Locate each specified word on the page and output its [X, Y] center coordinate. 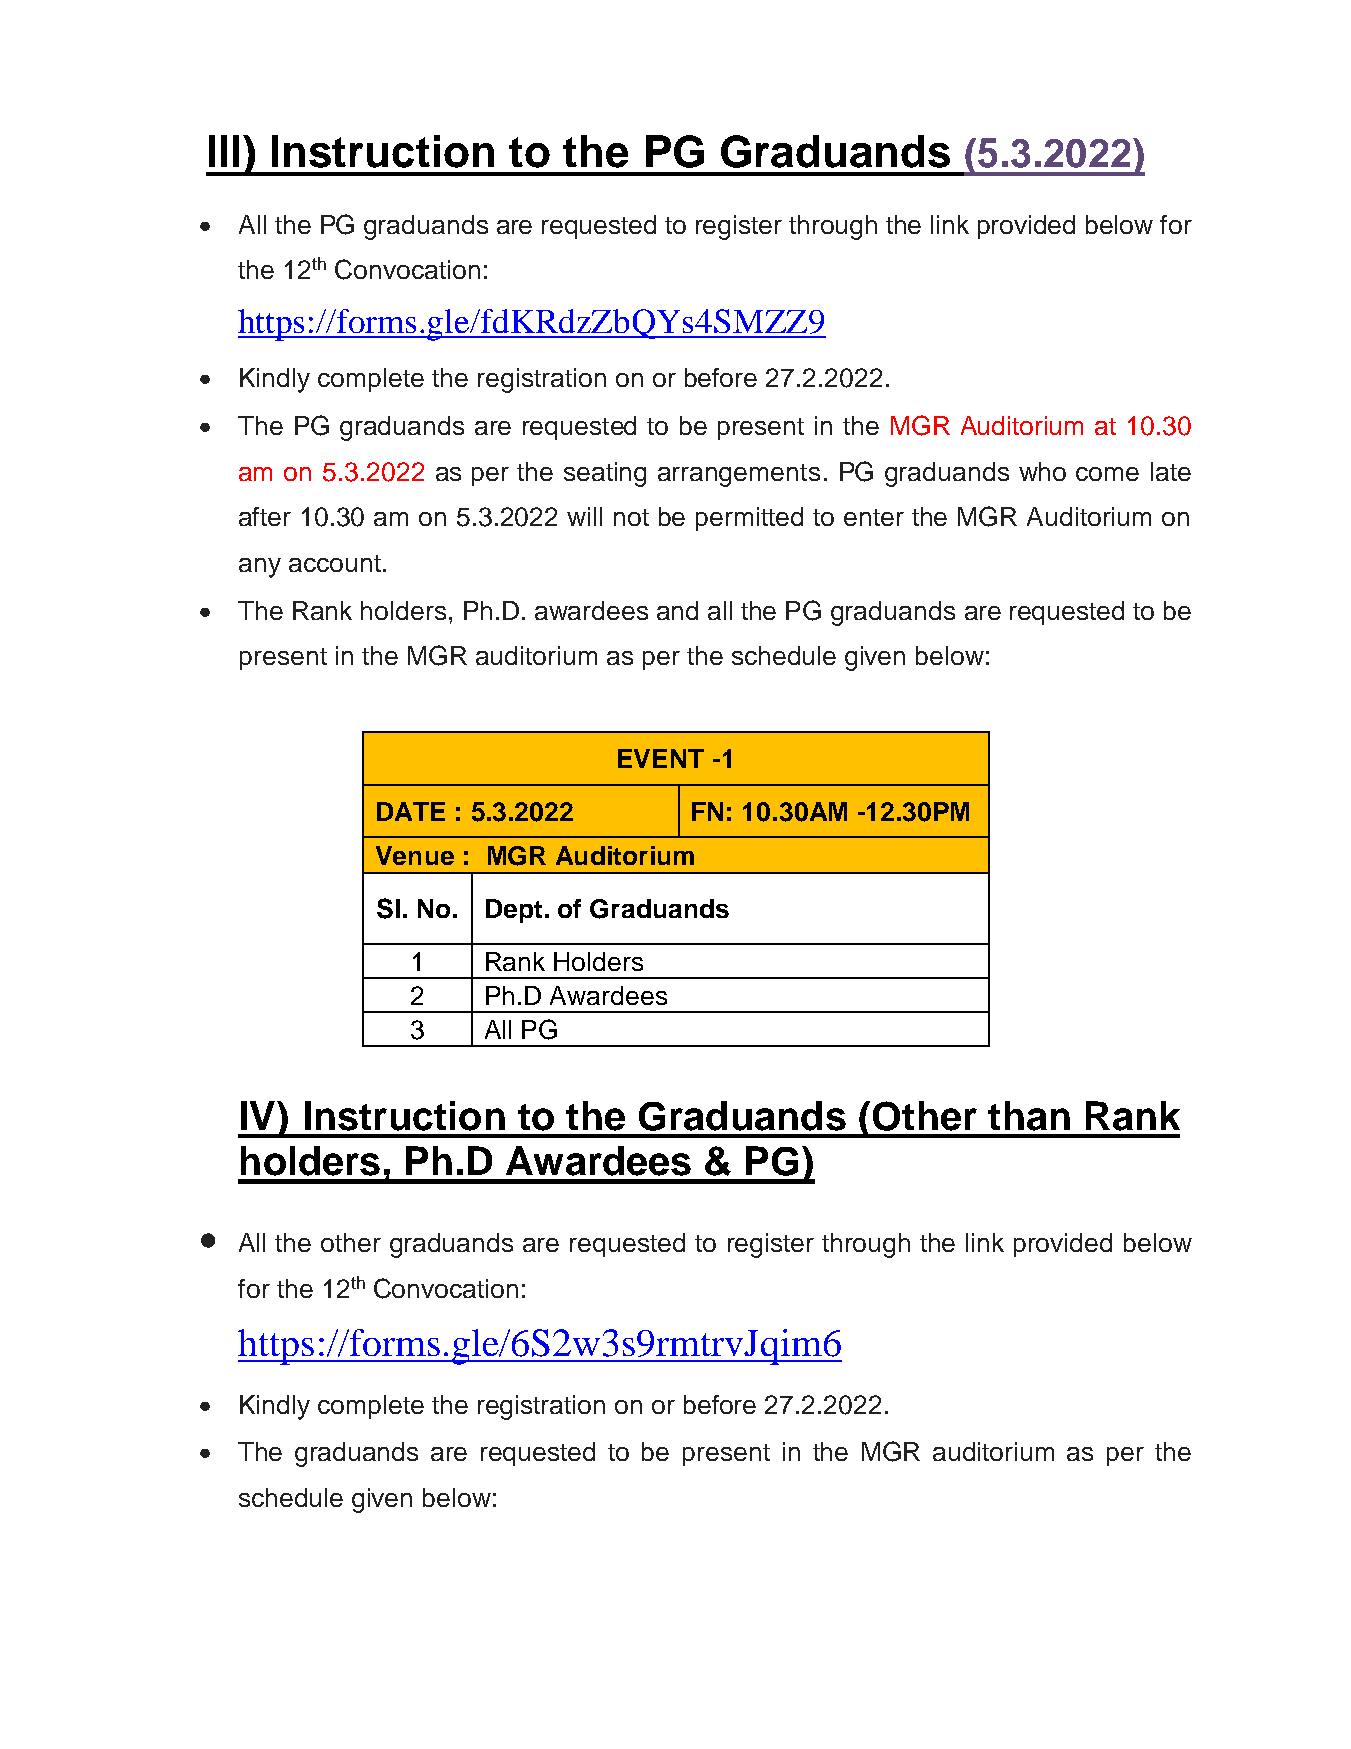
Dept [514, 911]
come [1107, 474]
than [1029, 1116]
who [1042, 471]
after [265, 516]
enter [874, 517]
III [224, 151]
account [335, 563]
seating [605, 474]
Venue [415, 855]
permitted [749, 519]
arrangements [739, 475]
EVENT [661, 758]
